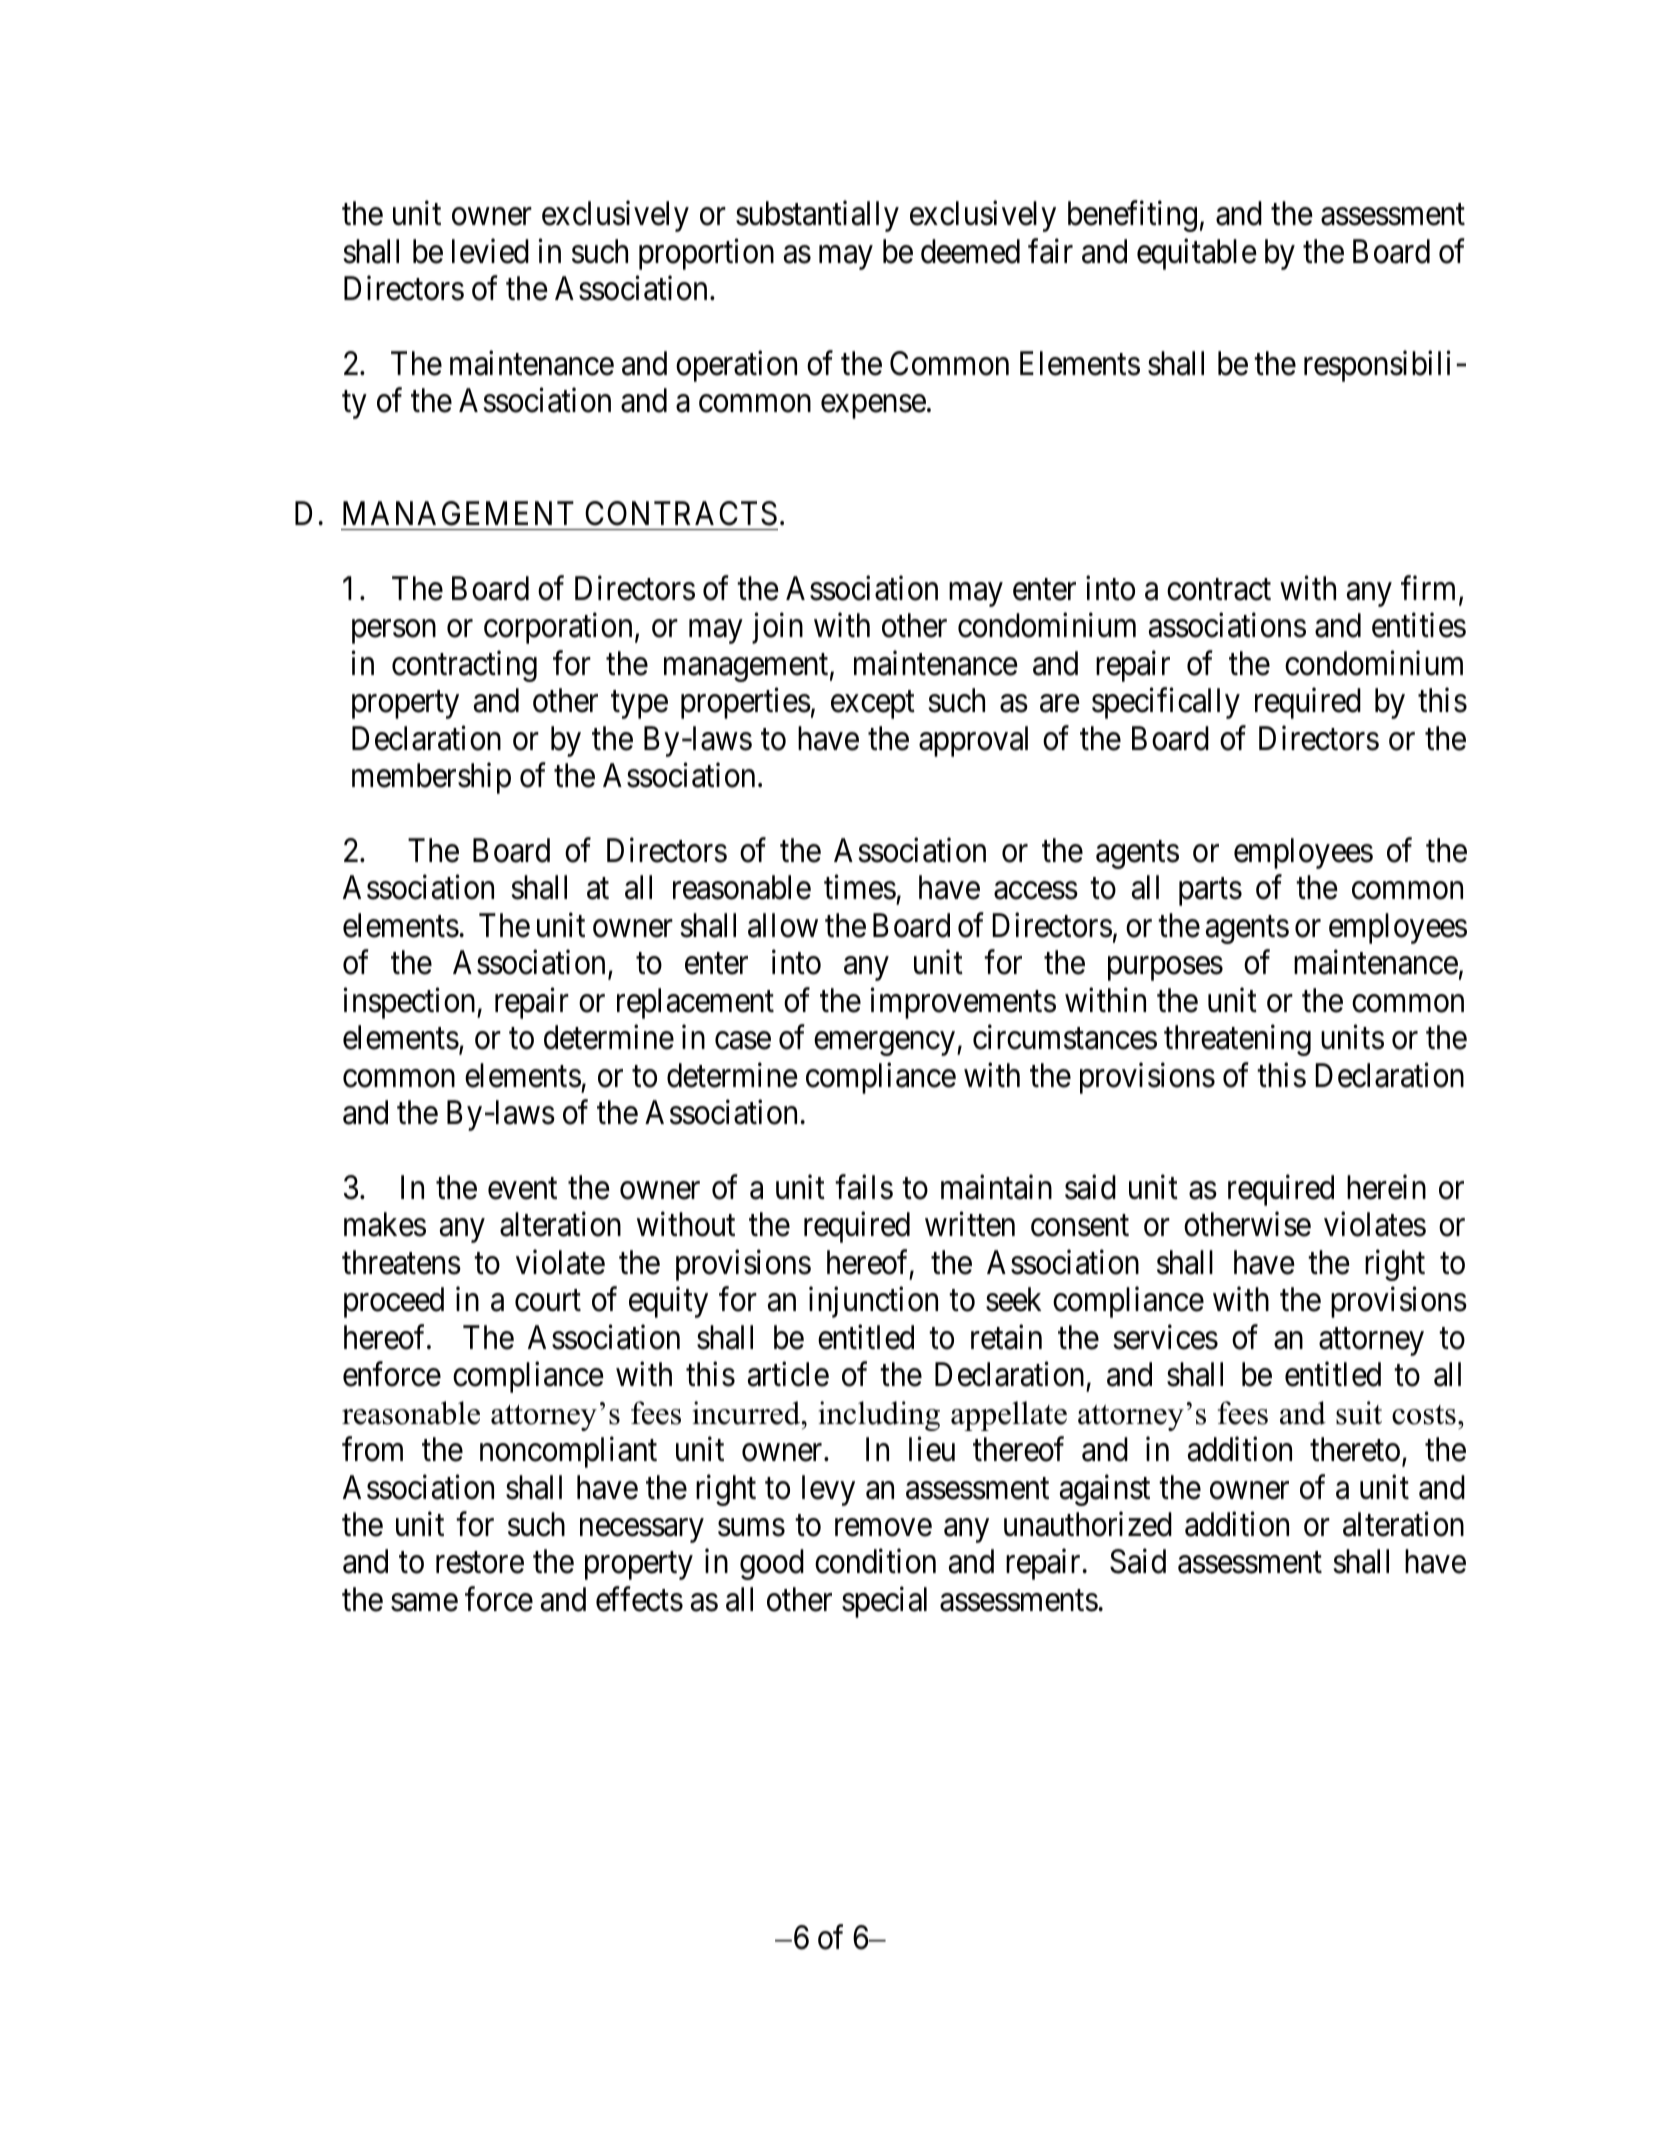 The image size is (1661, 2149). I want to click on herein, so click(1386, 1187).
